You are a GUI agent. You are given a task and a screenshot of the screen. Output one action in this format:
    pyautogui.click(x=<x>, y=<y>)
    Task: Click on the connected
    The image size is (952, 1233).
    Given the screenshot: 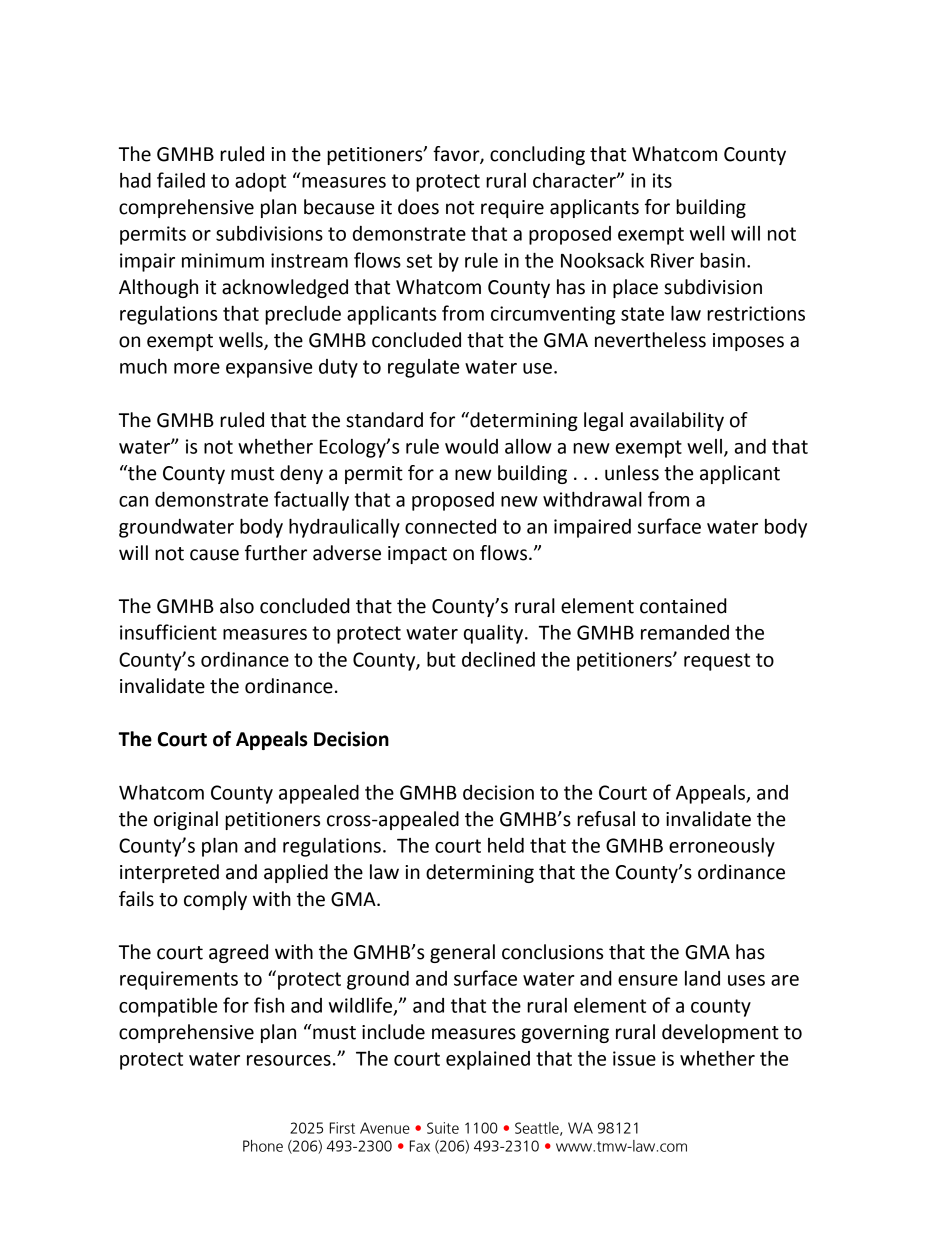 What is the action you would take?
    pyautogui.click(x=450, y=526)
